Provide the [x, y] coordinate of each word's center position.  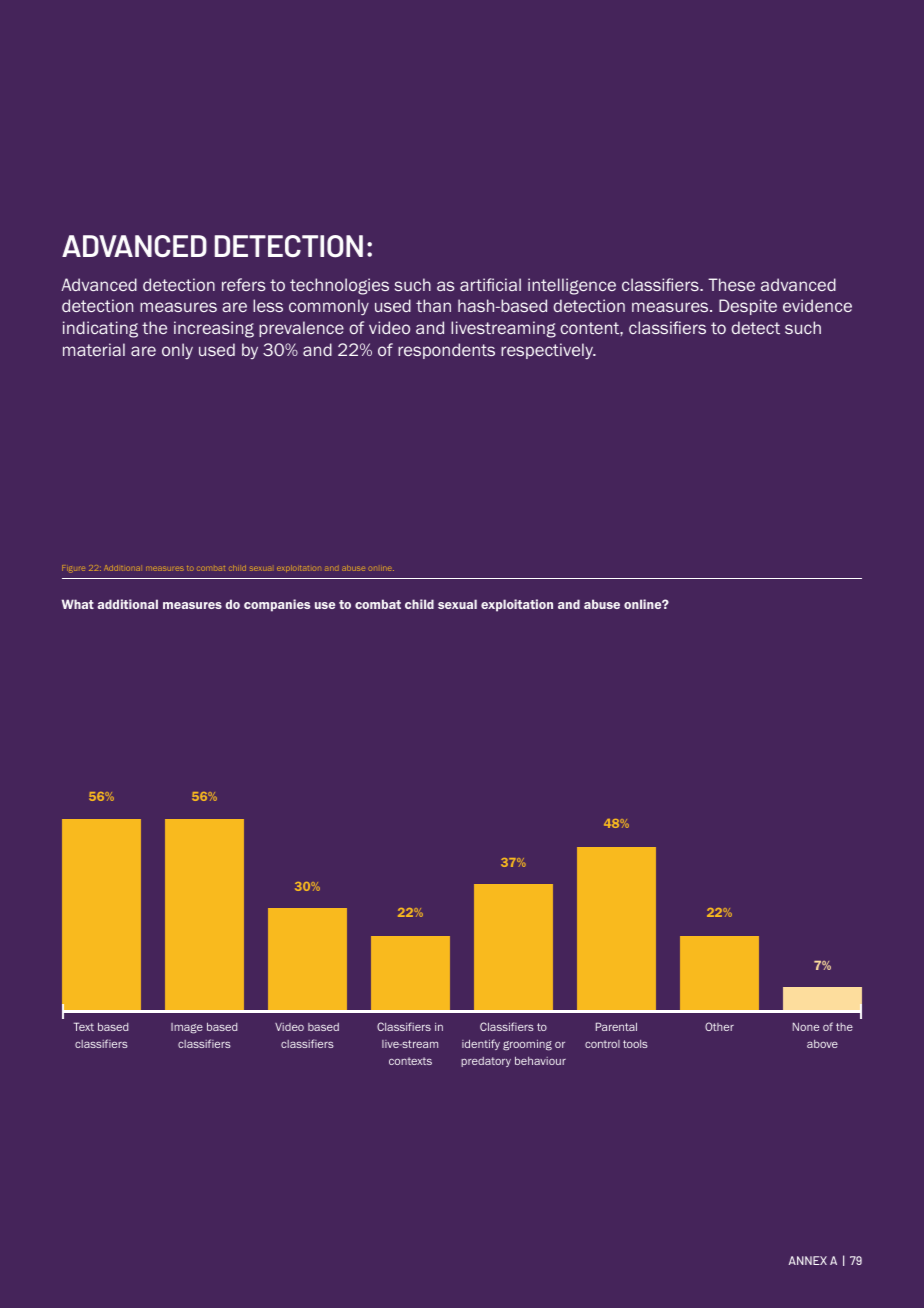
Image [187, 1028]
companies [277, 605]
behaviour [540, 1061]
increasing [214, 329]
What [78, 604]
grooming [527, 1045]
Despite [748, 307]
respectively [548, 351]
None [806, 1026]
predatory [486, 1062]
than [433, 305]
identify [481, 1044]
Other [719, 1026]
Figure [73, 569]
